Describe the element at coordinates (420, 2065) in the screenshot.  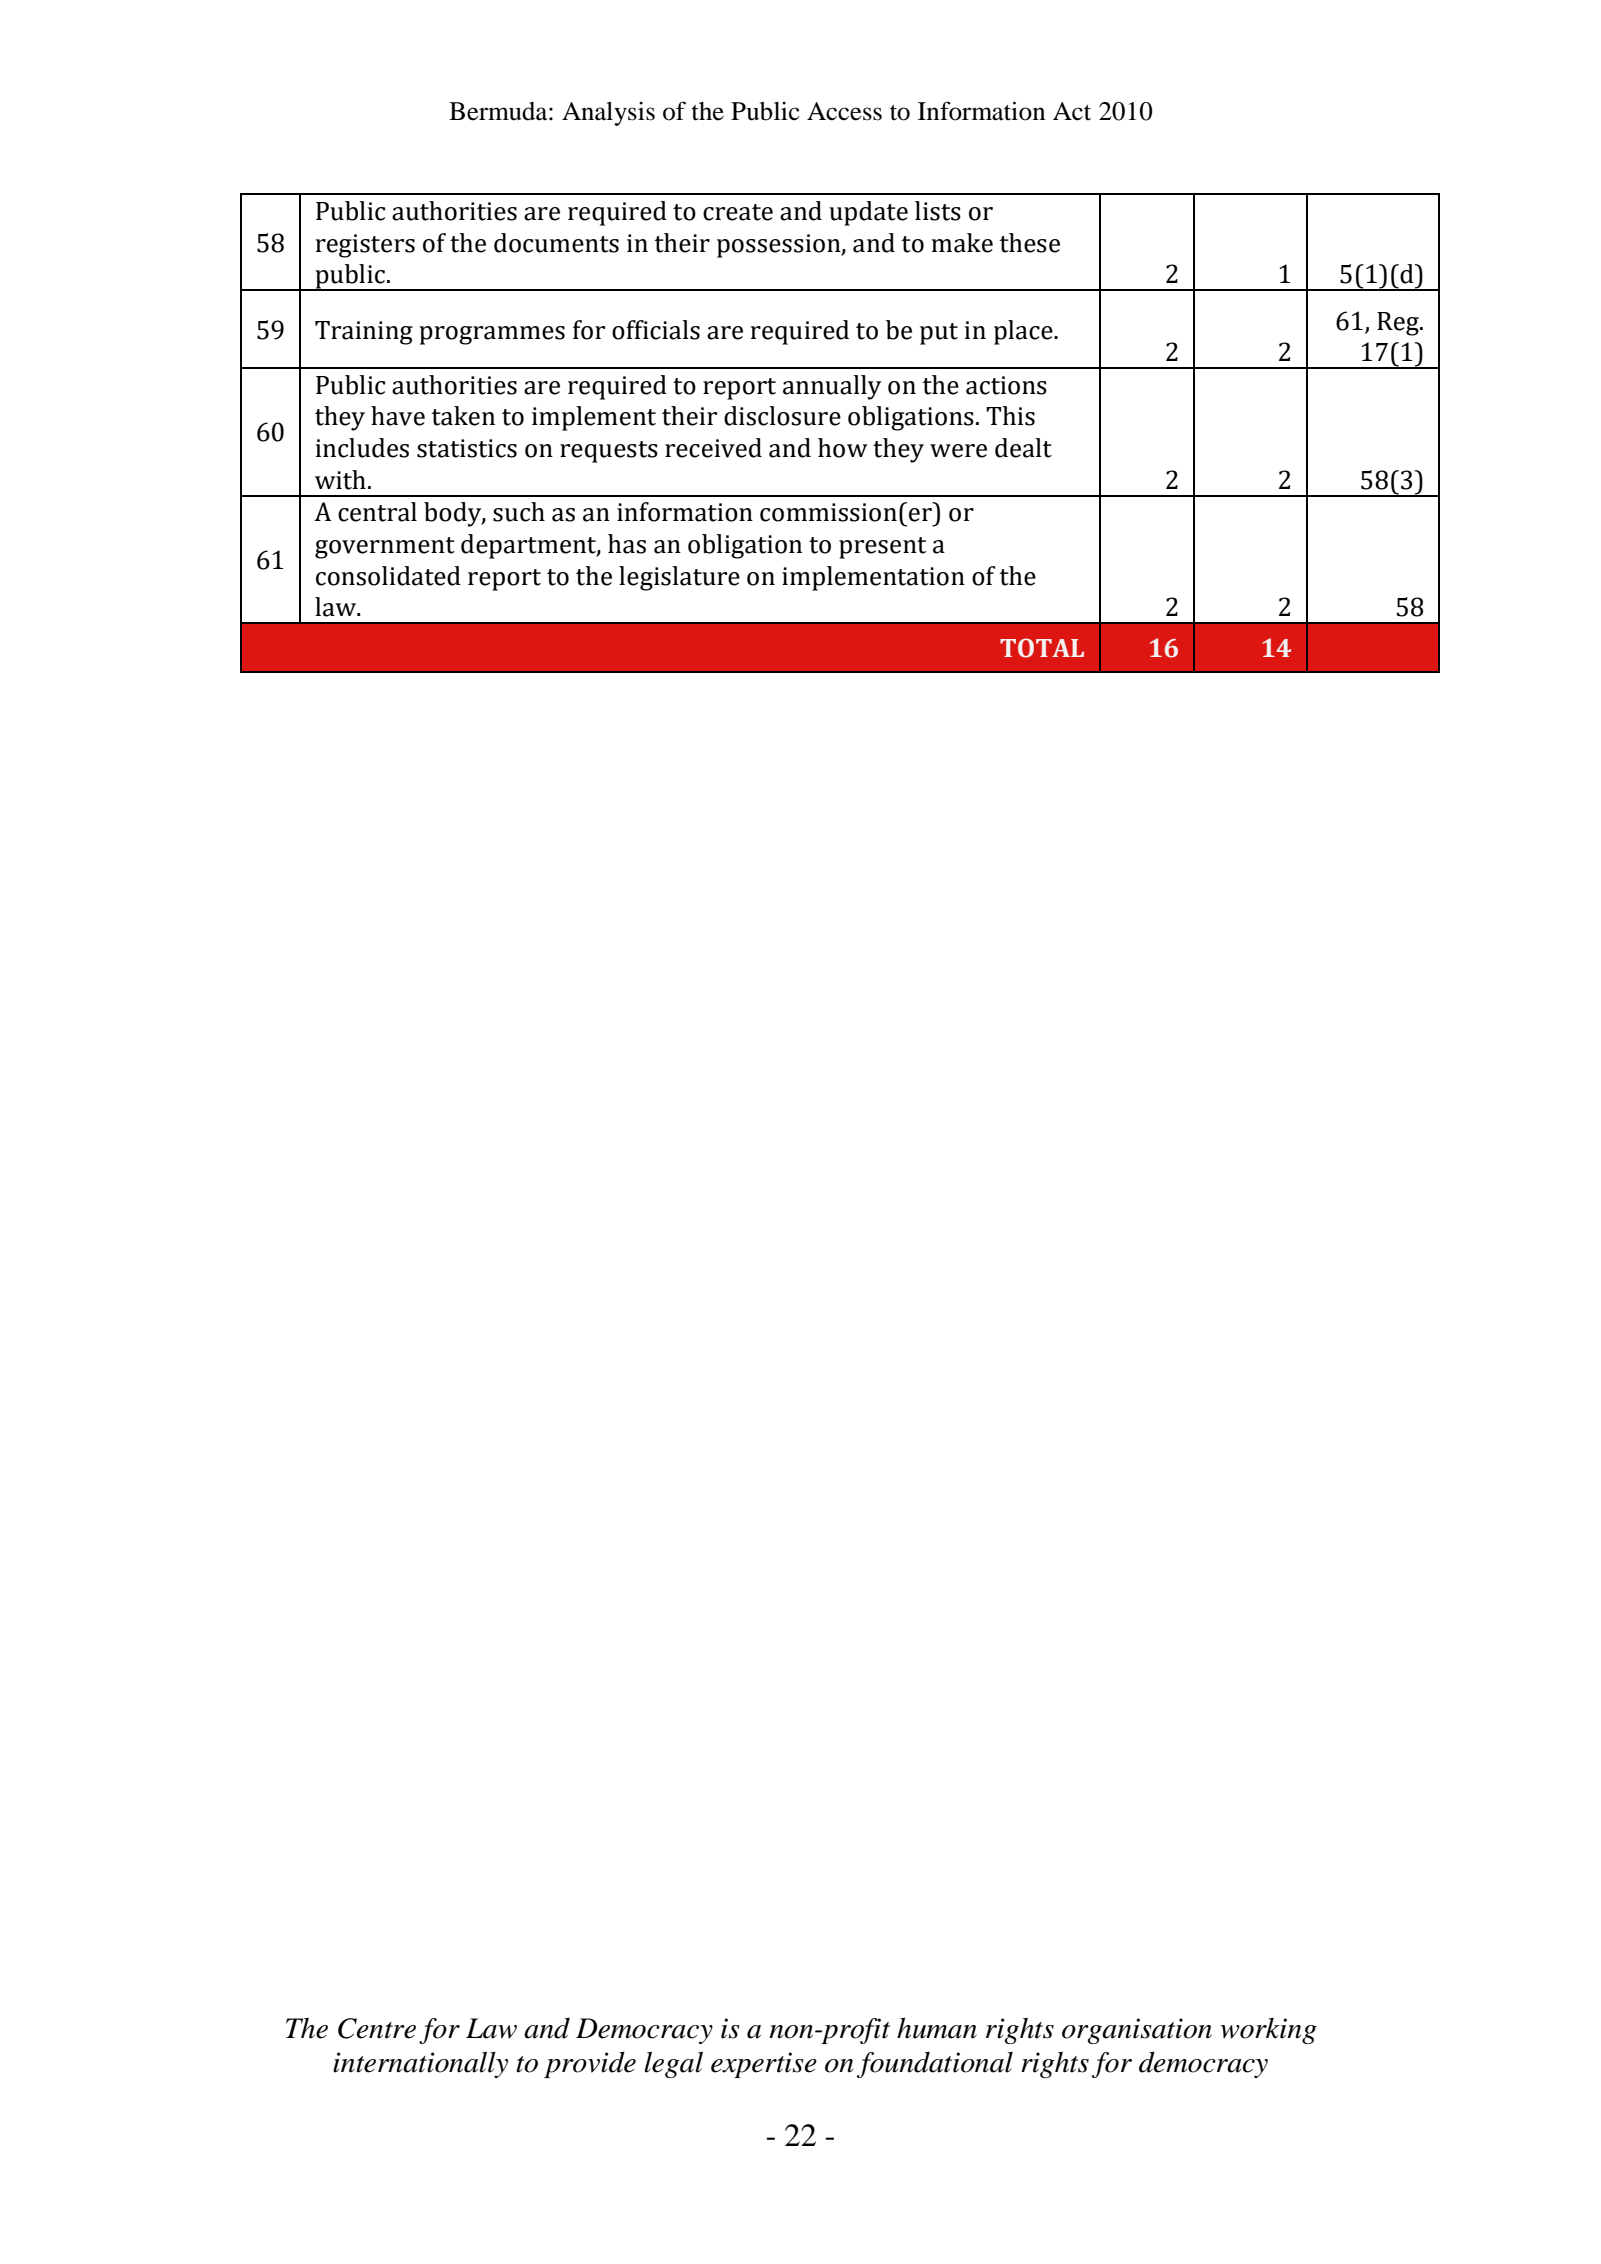
I see `internationally` at that location.
